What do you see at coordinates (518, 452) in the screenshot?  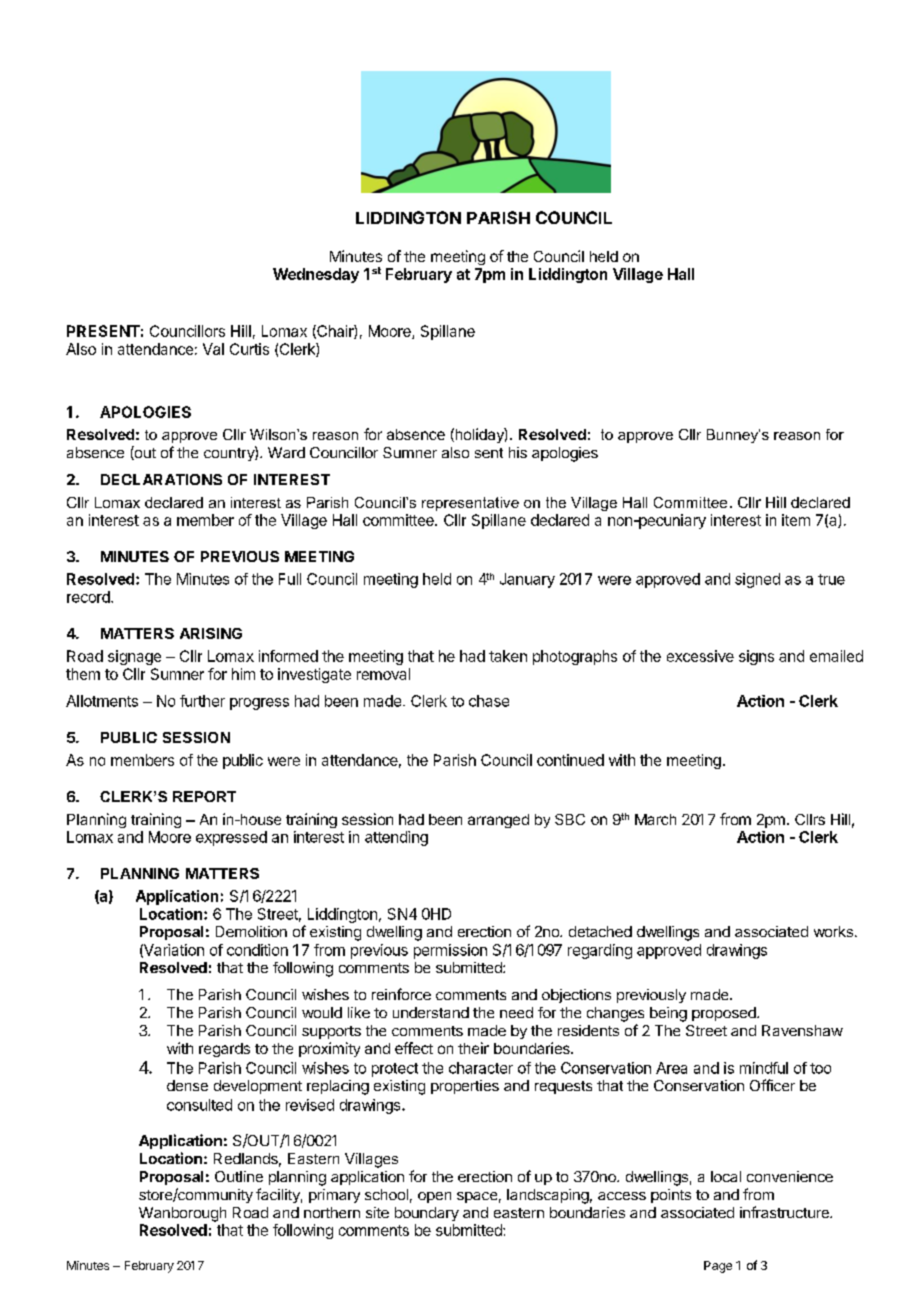 I see `his` at bounding box center [518, 452].
